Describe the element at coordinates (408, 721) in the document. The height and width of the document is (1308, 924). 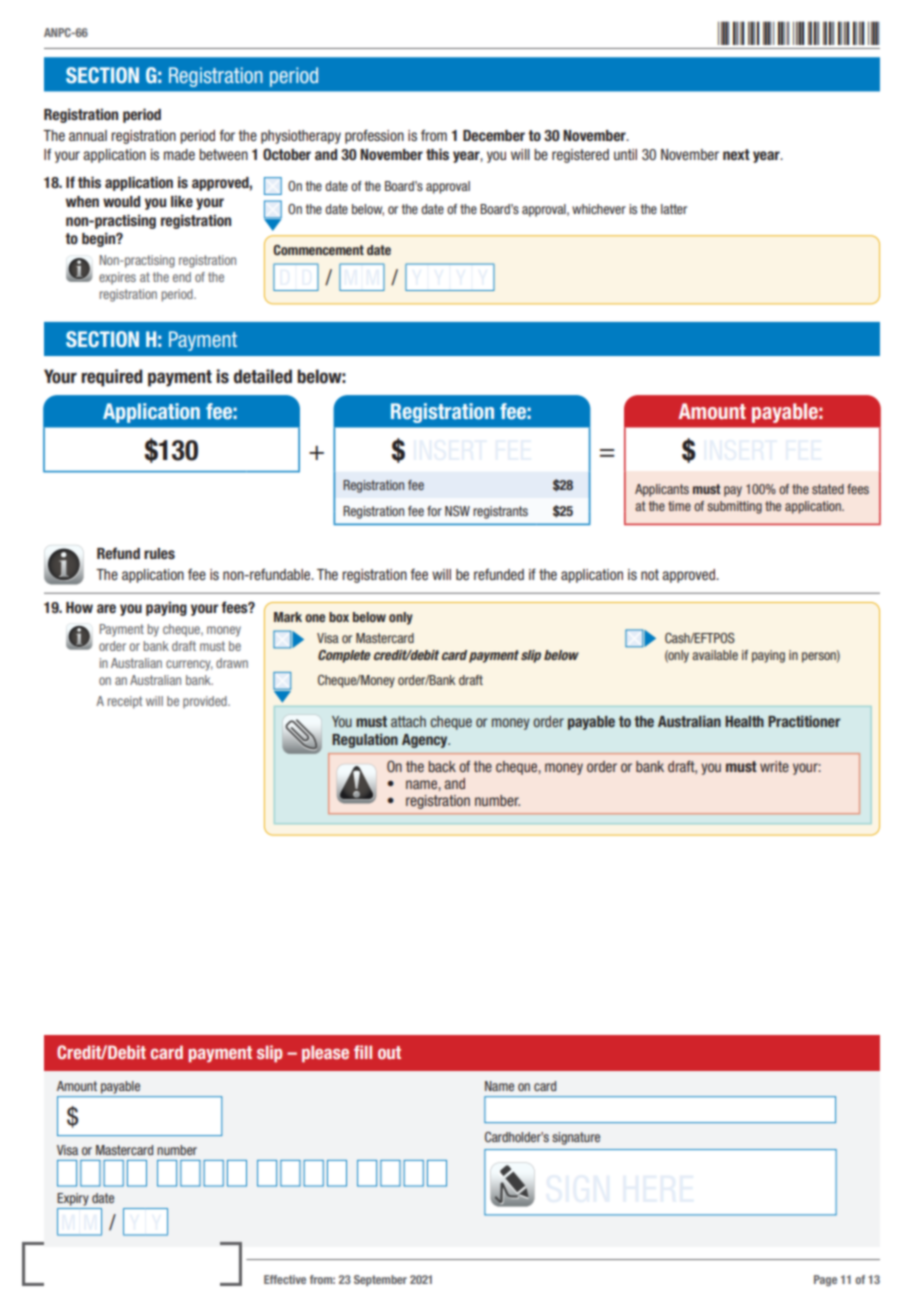
I see `attach` at that location.
